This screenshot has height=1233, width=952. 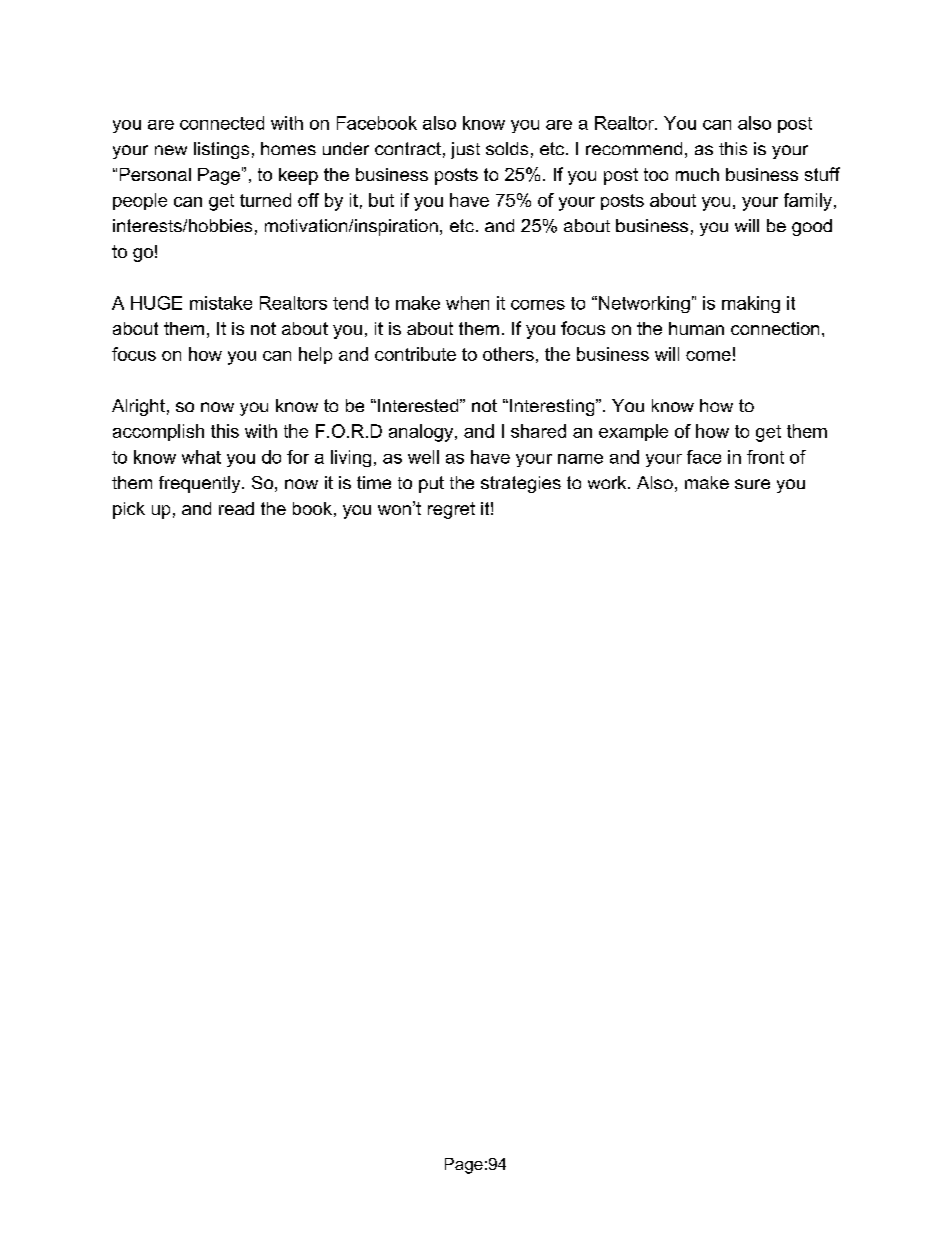 I want to click on off, so click(x=308, y=200).
